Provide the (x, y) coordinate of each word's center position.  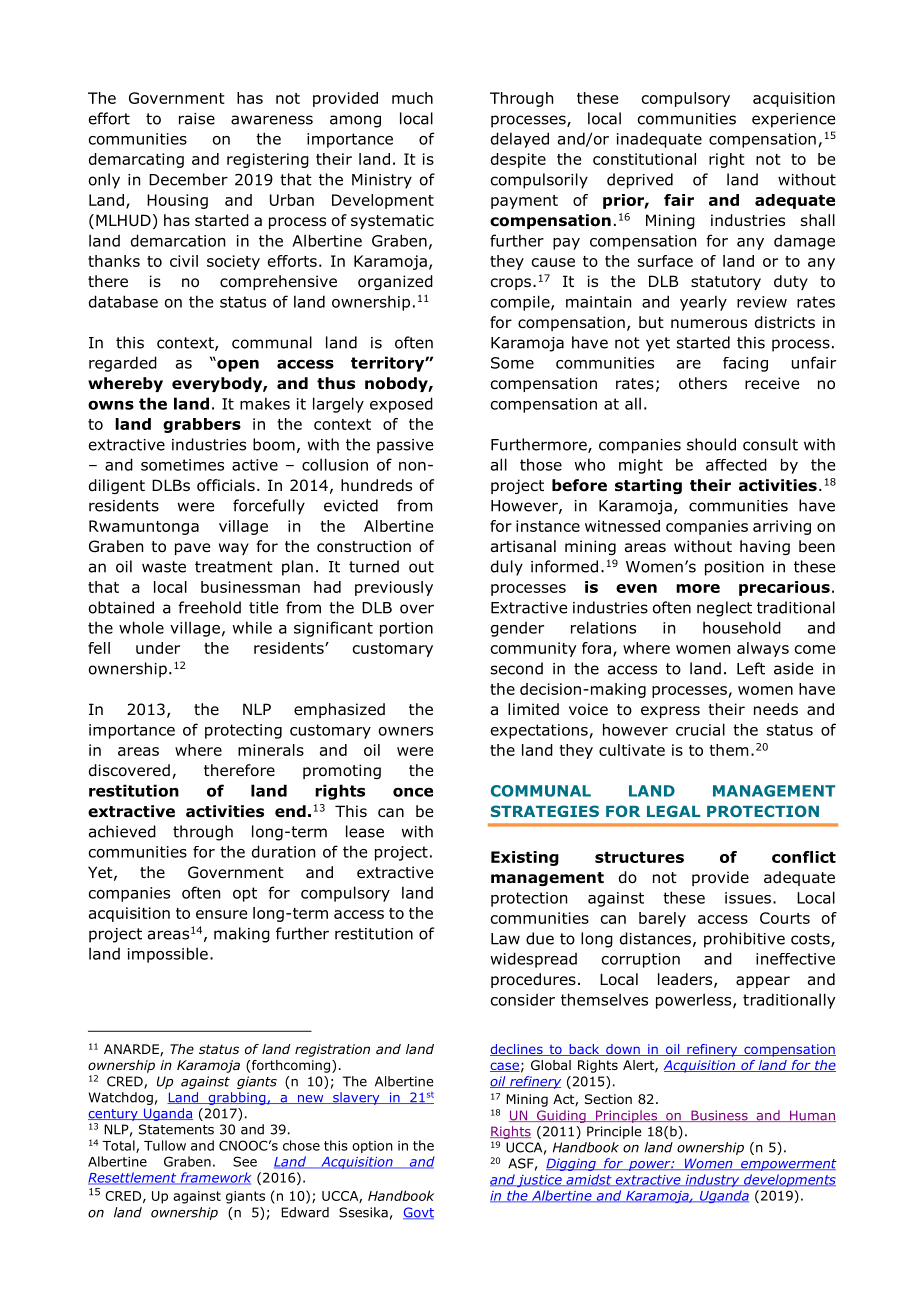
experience (793, 120)
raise (197, 119)
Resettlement (133, 1178)
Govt (418, 1213)
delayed (520, 140)
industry (712, 1180)
